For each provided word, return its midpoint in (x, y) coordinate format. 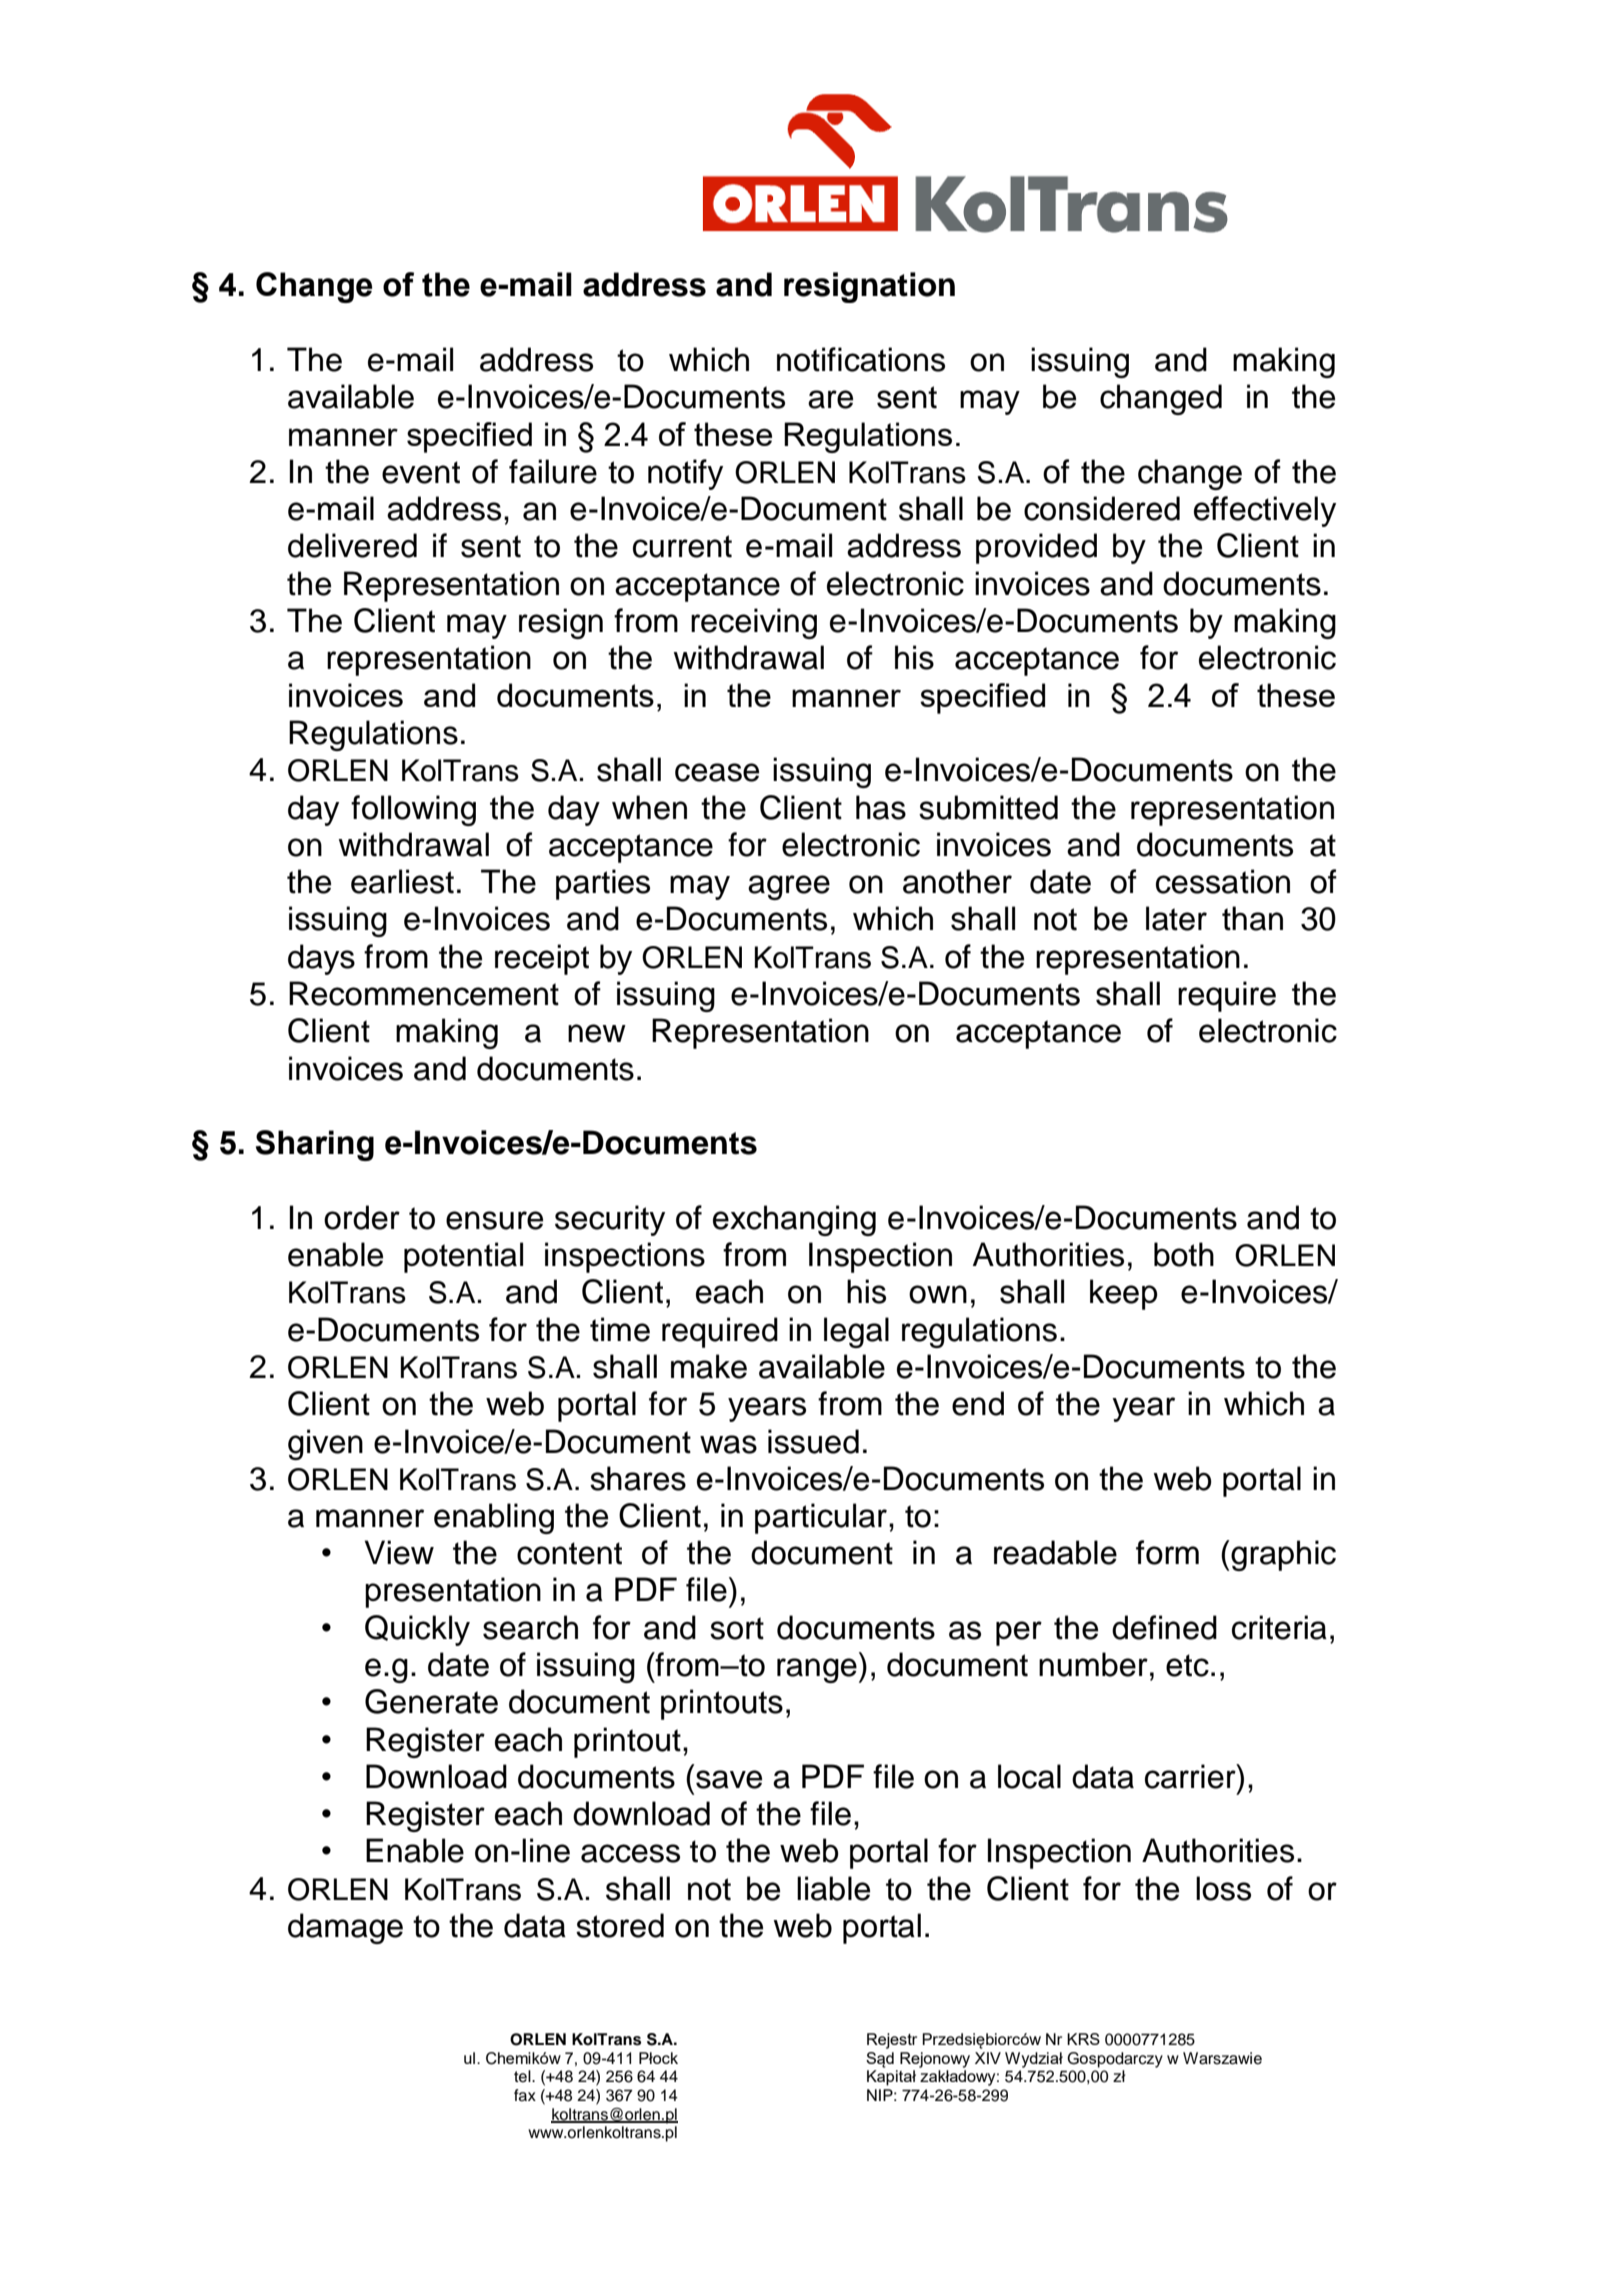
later (1176, 918)
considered (1102, 508)
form (1167, 1552)
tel (523, 2076)
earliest (402, 881)
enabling (494, 1518)
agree (789, 887)
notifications (861, 359)
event (421, 472)
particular (821, 1518)
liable (833, 1888)
